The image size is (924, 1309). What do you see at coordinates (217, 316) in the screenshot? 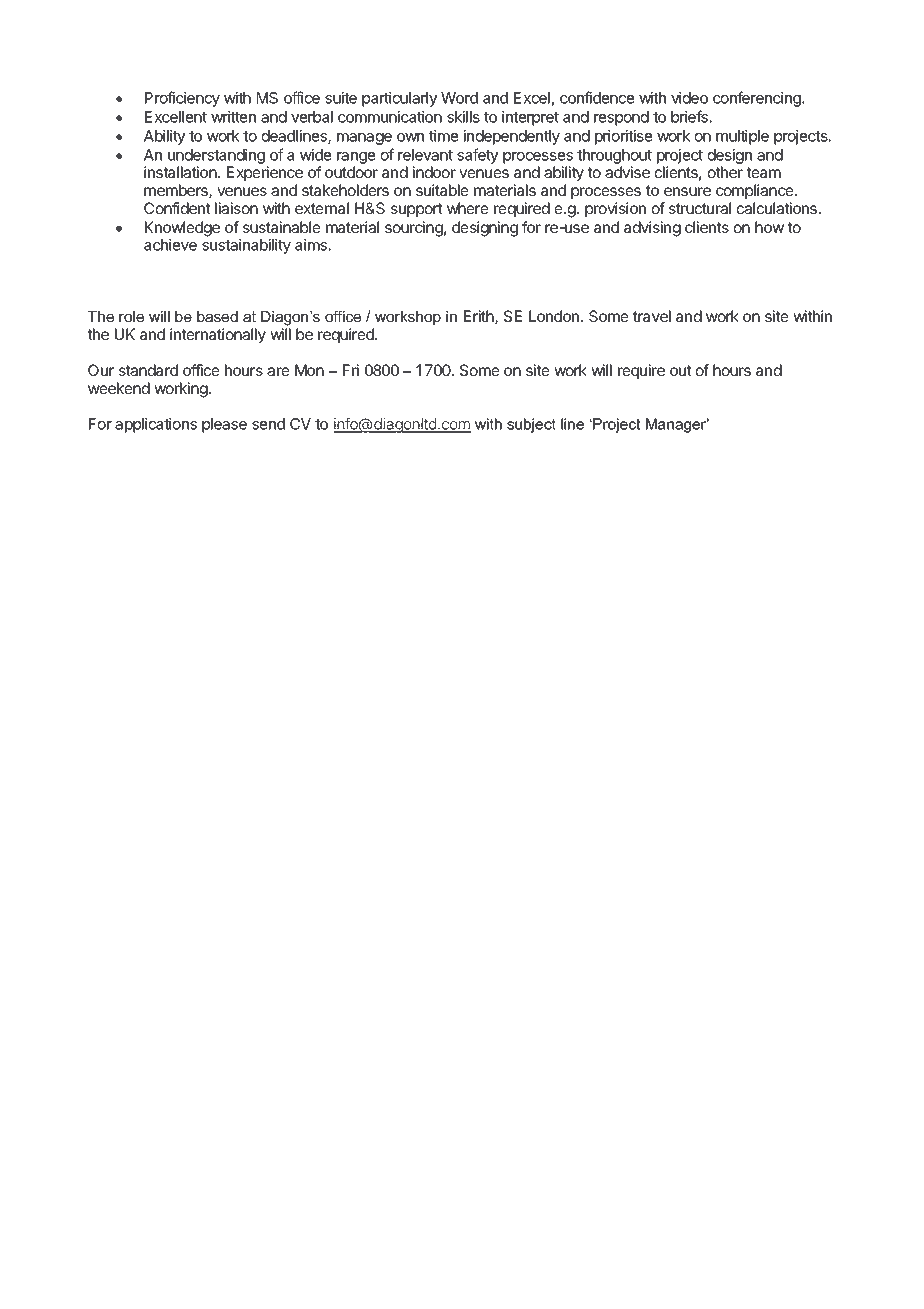
I see `based` at bounding box center [217, 316].
